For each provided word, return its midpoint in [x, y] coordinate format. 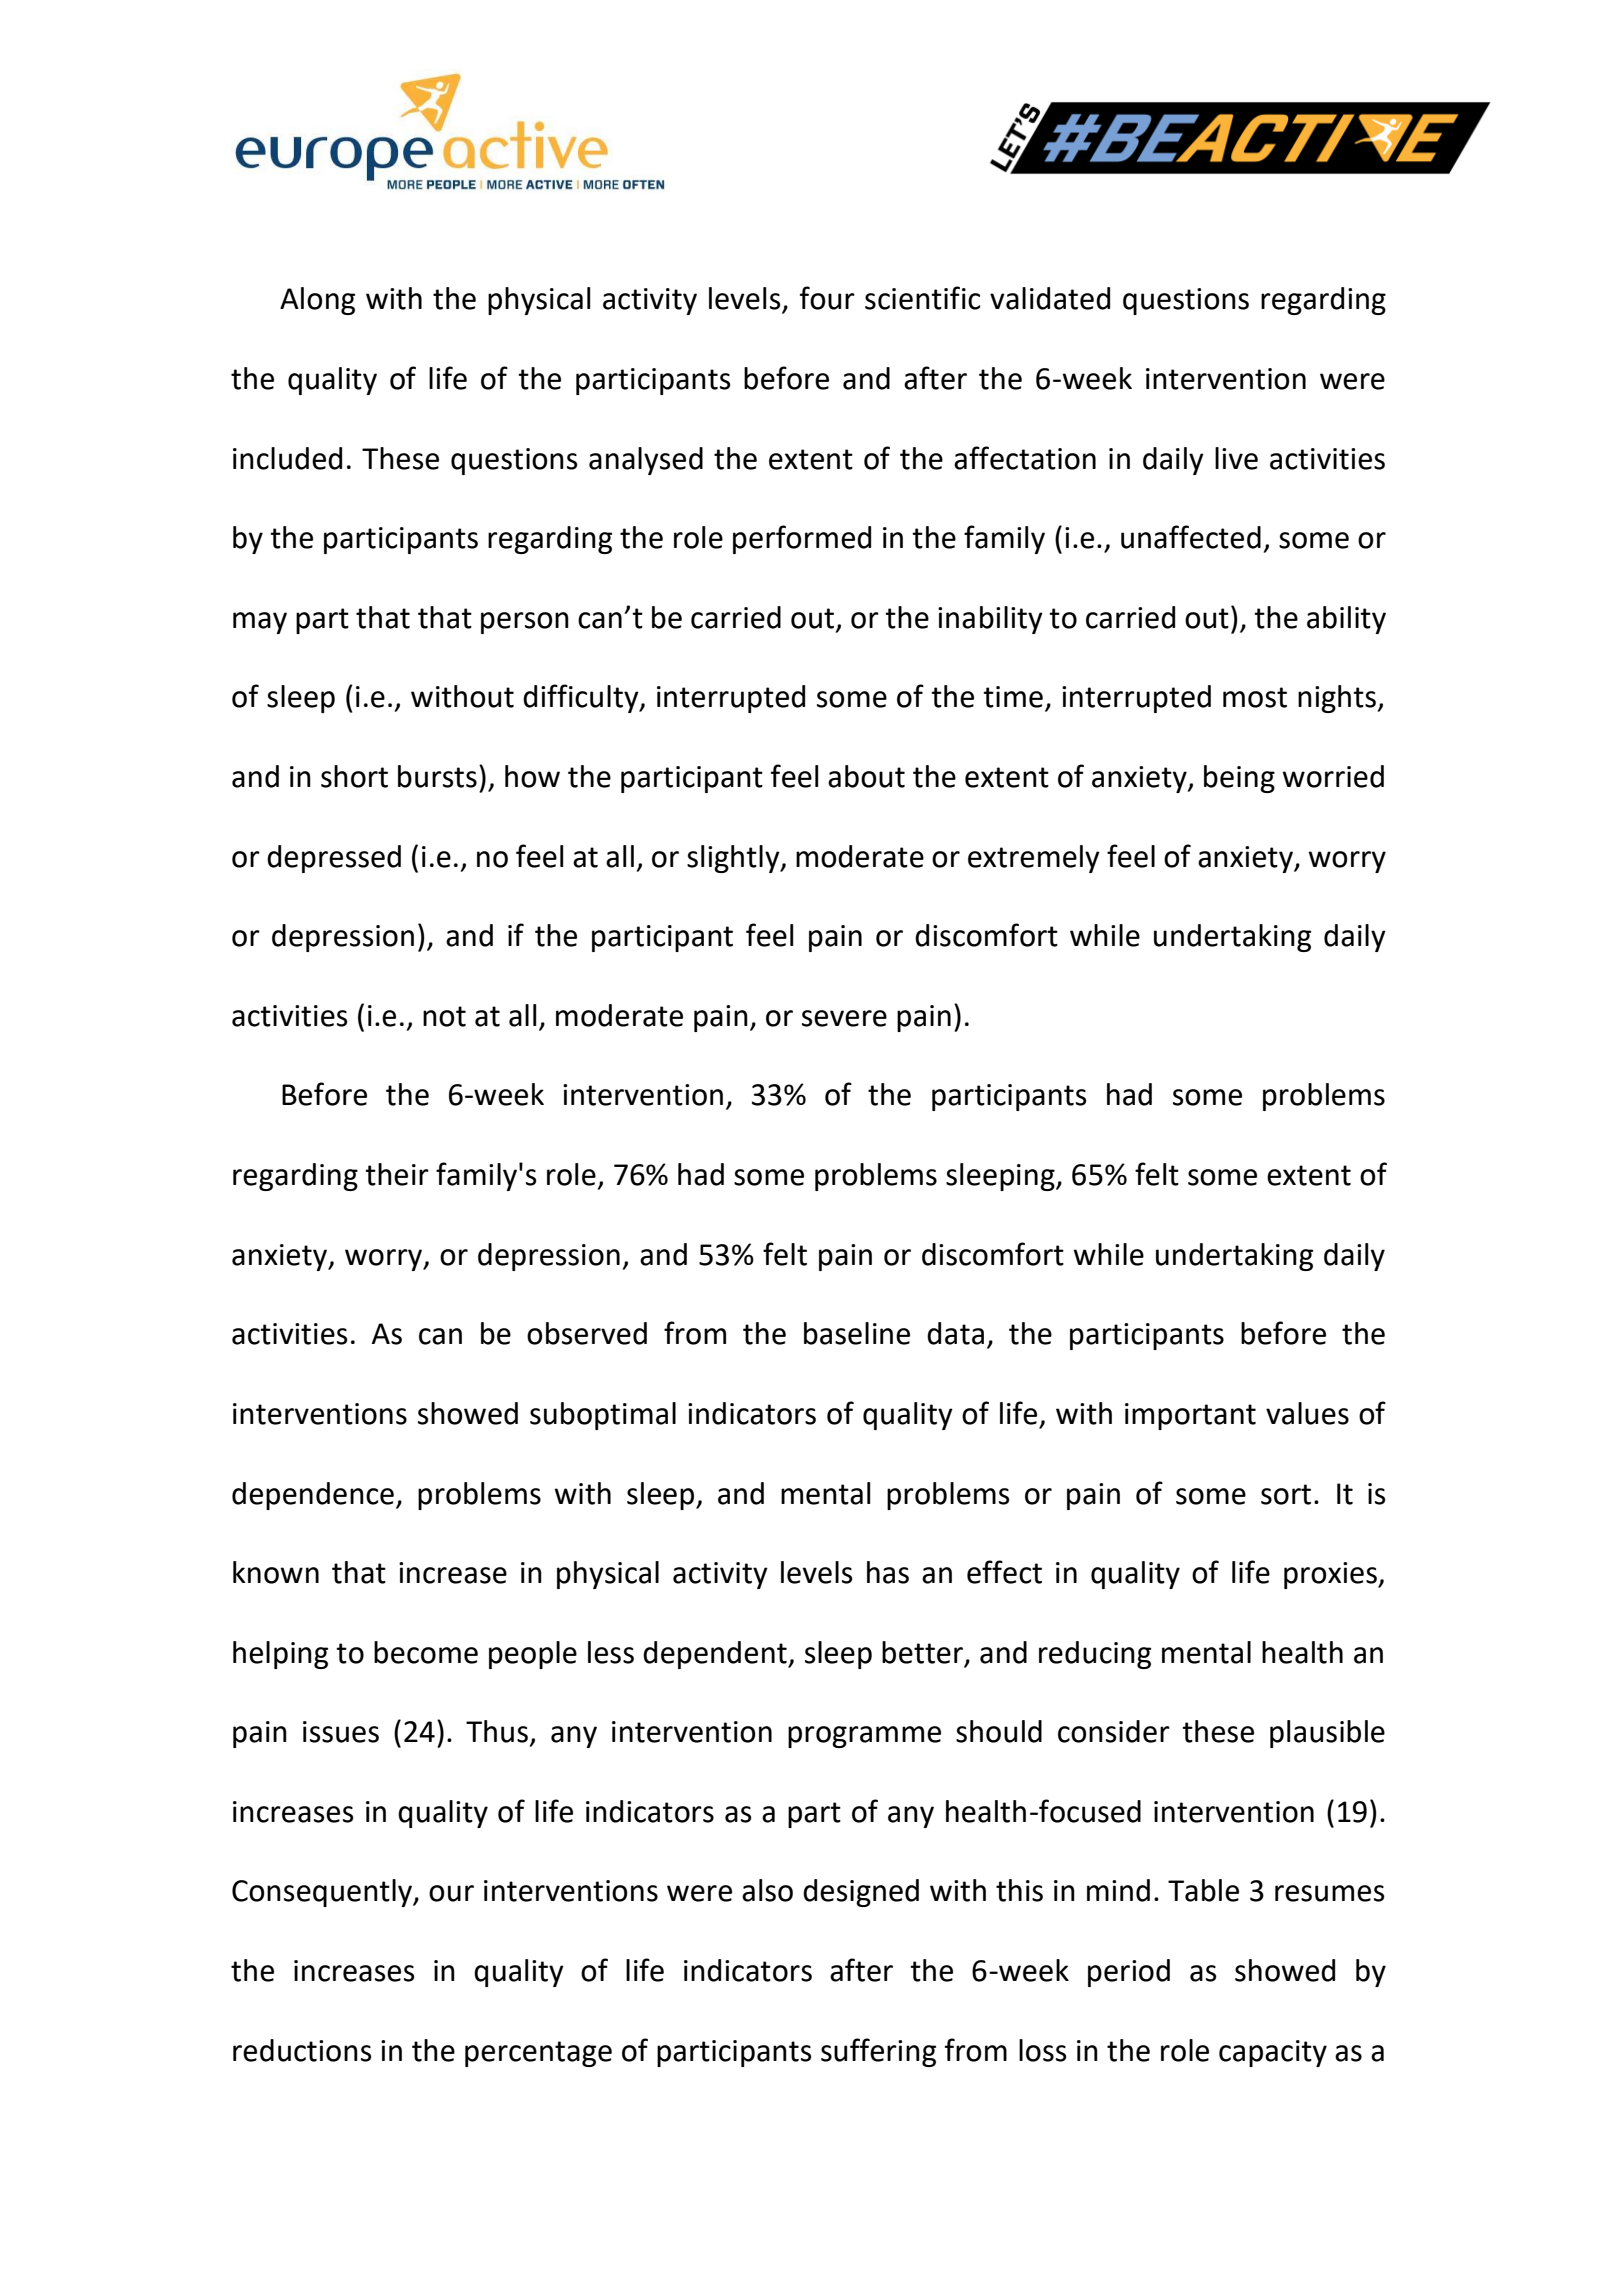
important [1190, 1416]
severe [844, 1018]
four [827, 298]
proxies [1331, 1575]
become [426, 1652]
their [397, 1174]
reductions [302, 2050]
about [866, 776]
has [888, 1572]
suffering [878, 2052]
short [354, 776]
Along [317, 301]
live [1236, 458]
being [1239, 779]
